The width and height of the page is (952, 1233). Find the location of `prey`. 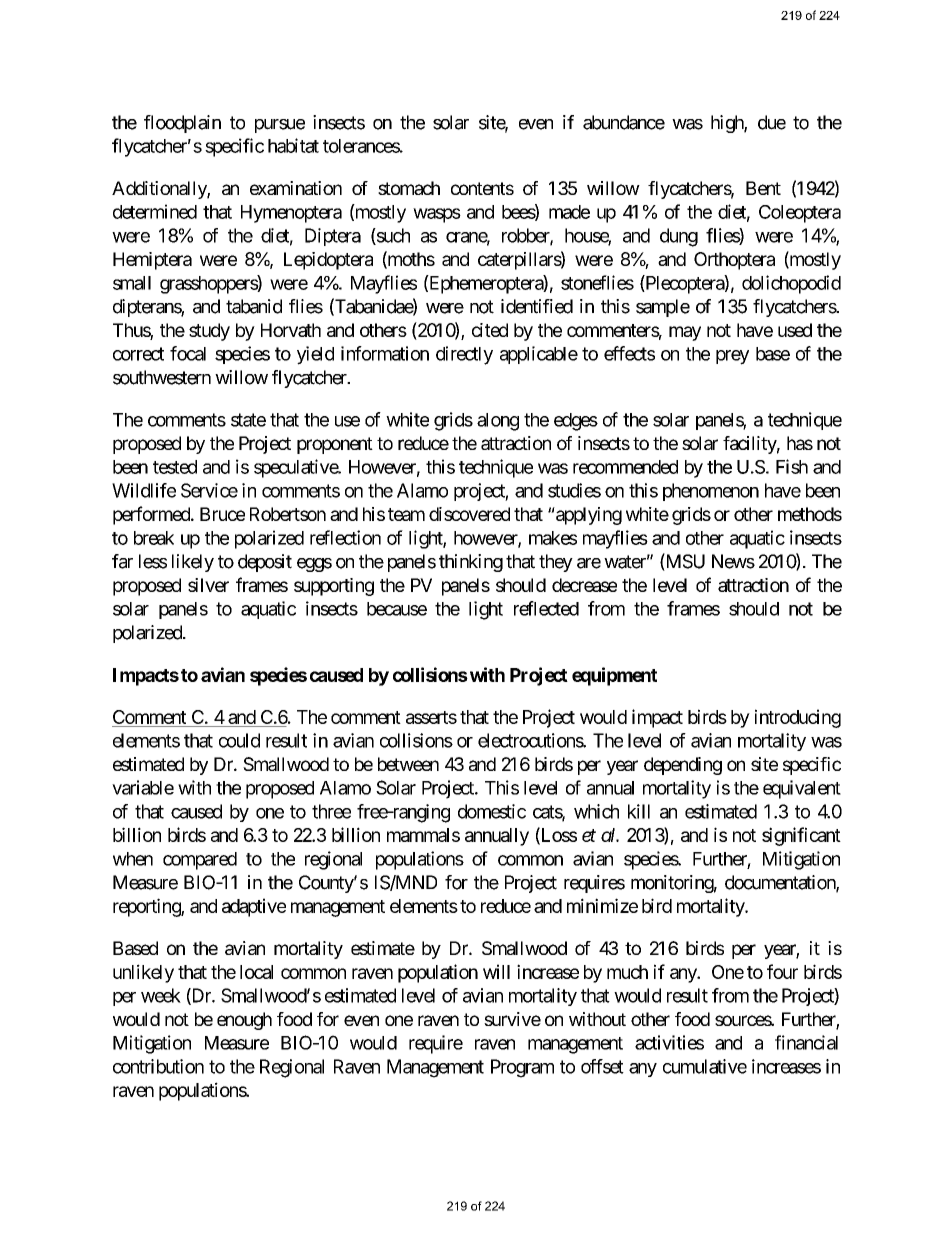

prey is located at coordinates (732, 357).
